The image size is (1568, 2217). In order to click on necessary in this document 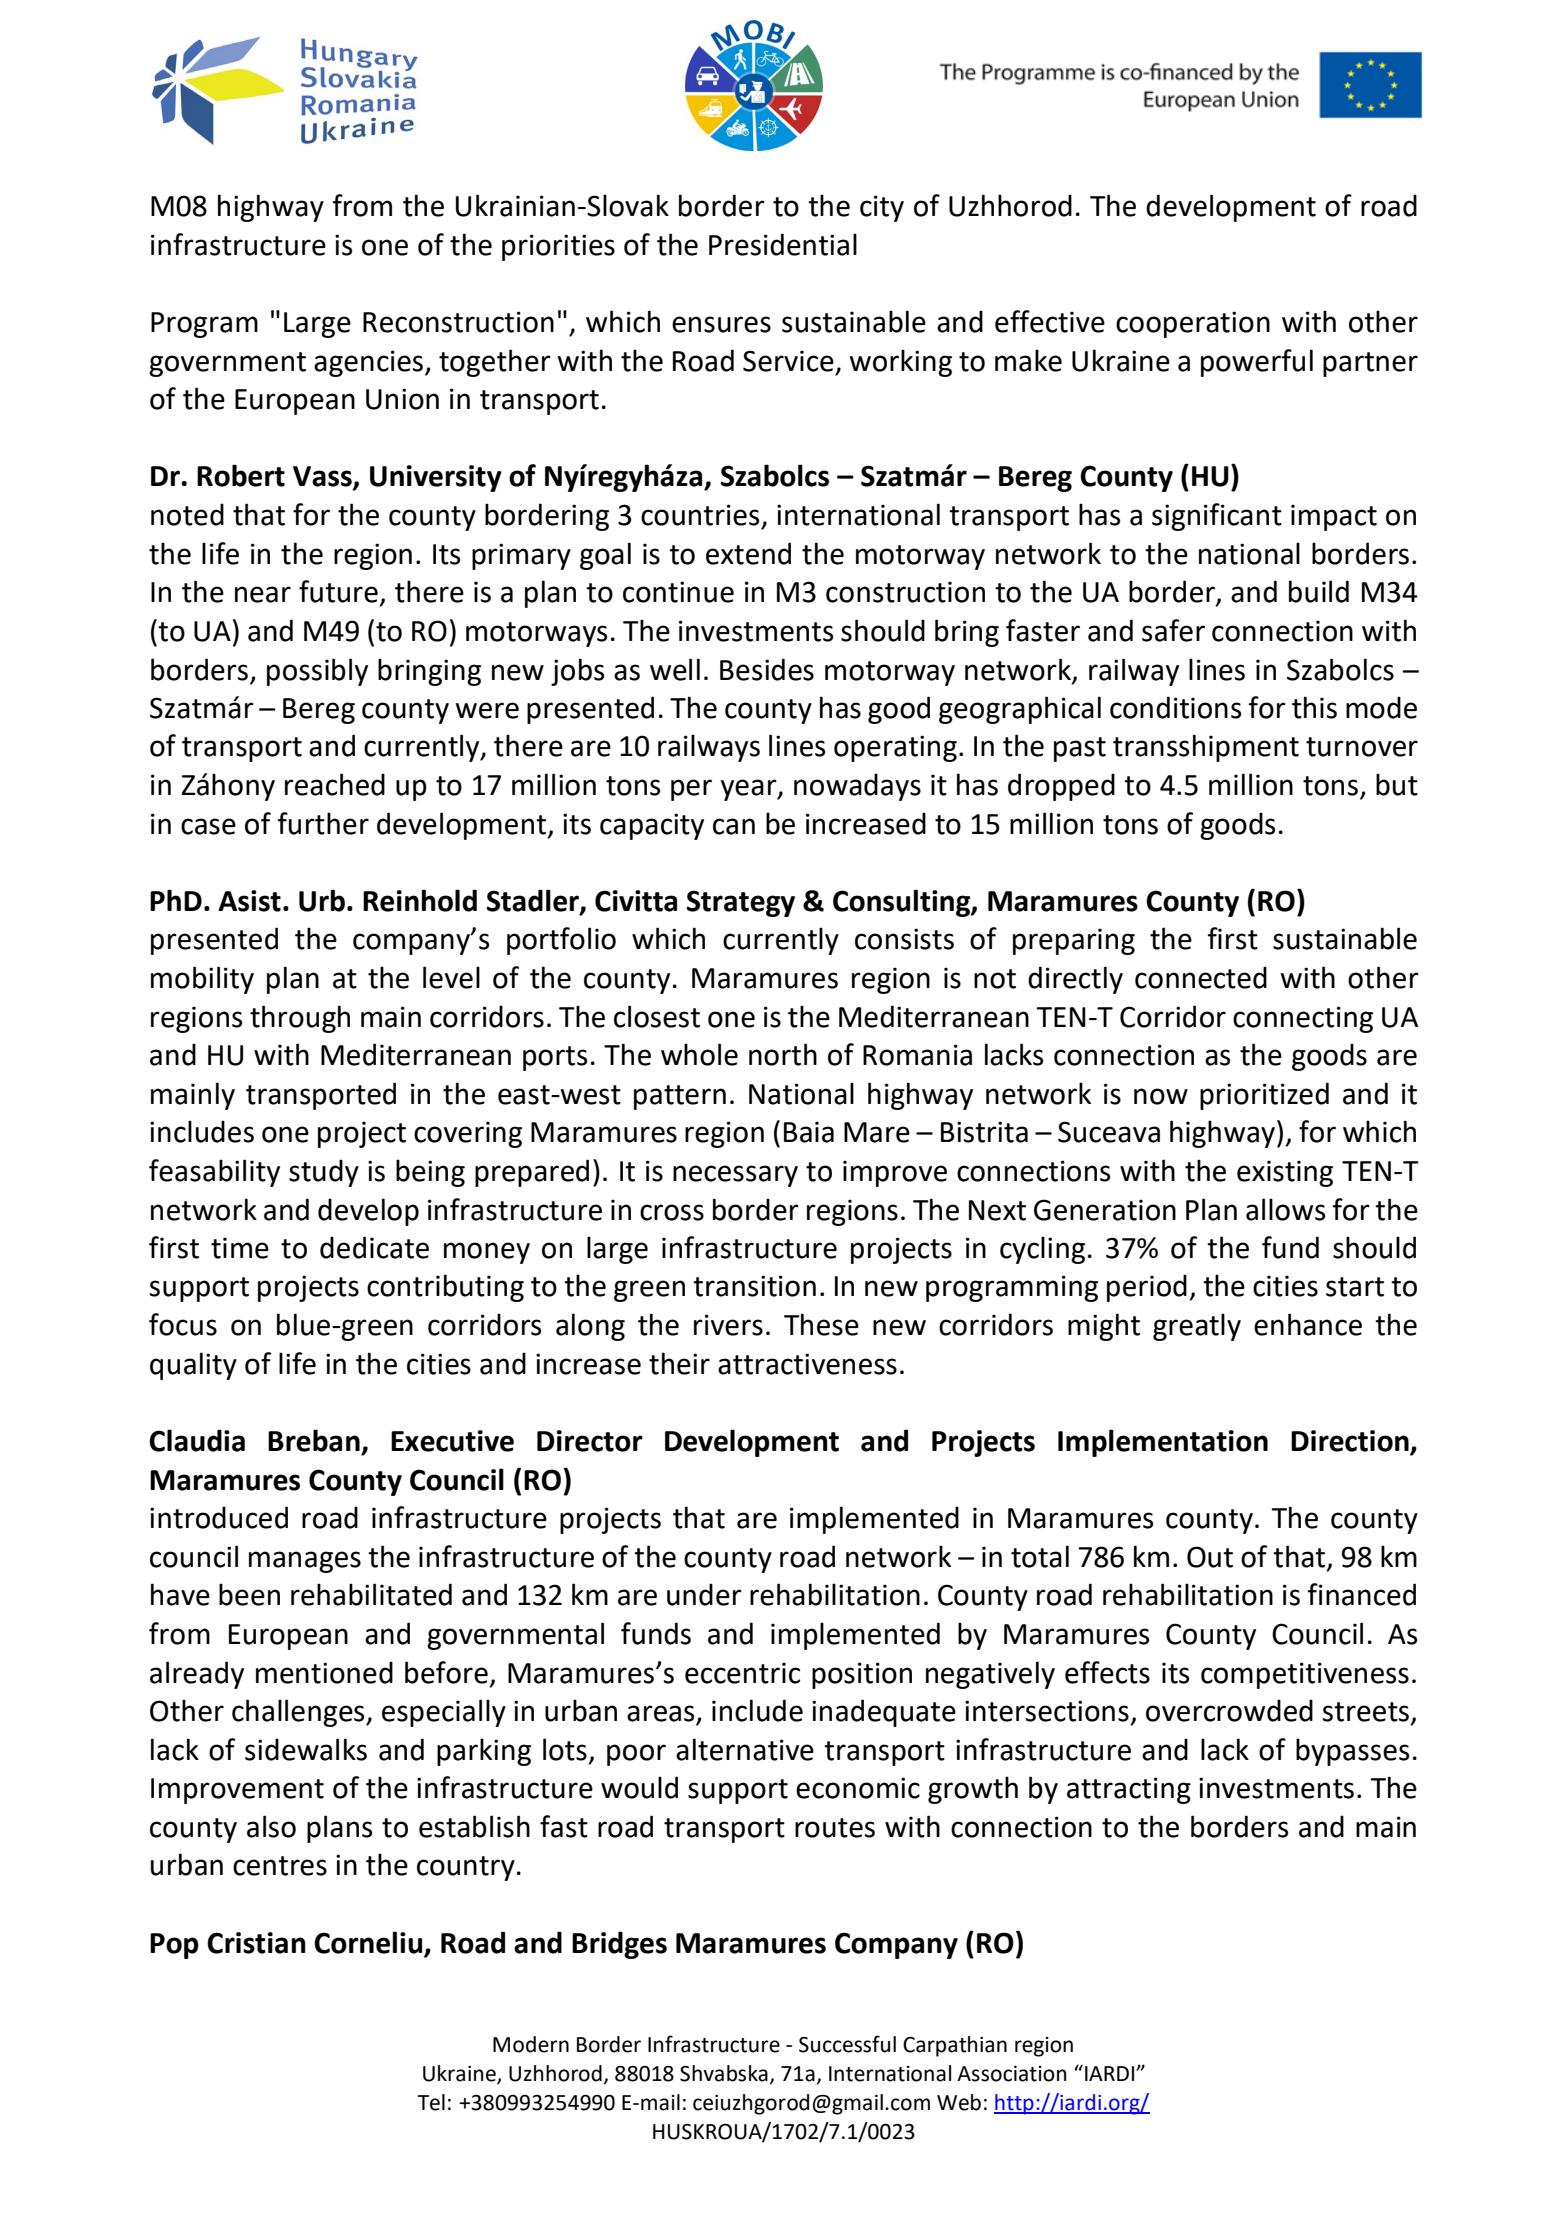, I will do `click(735, 1176)`.
